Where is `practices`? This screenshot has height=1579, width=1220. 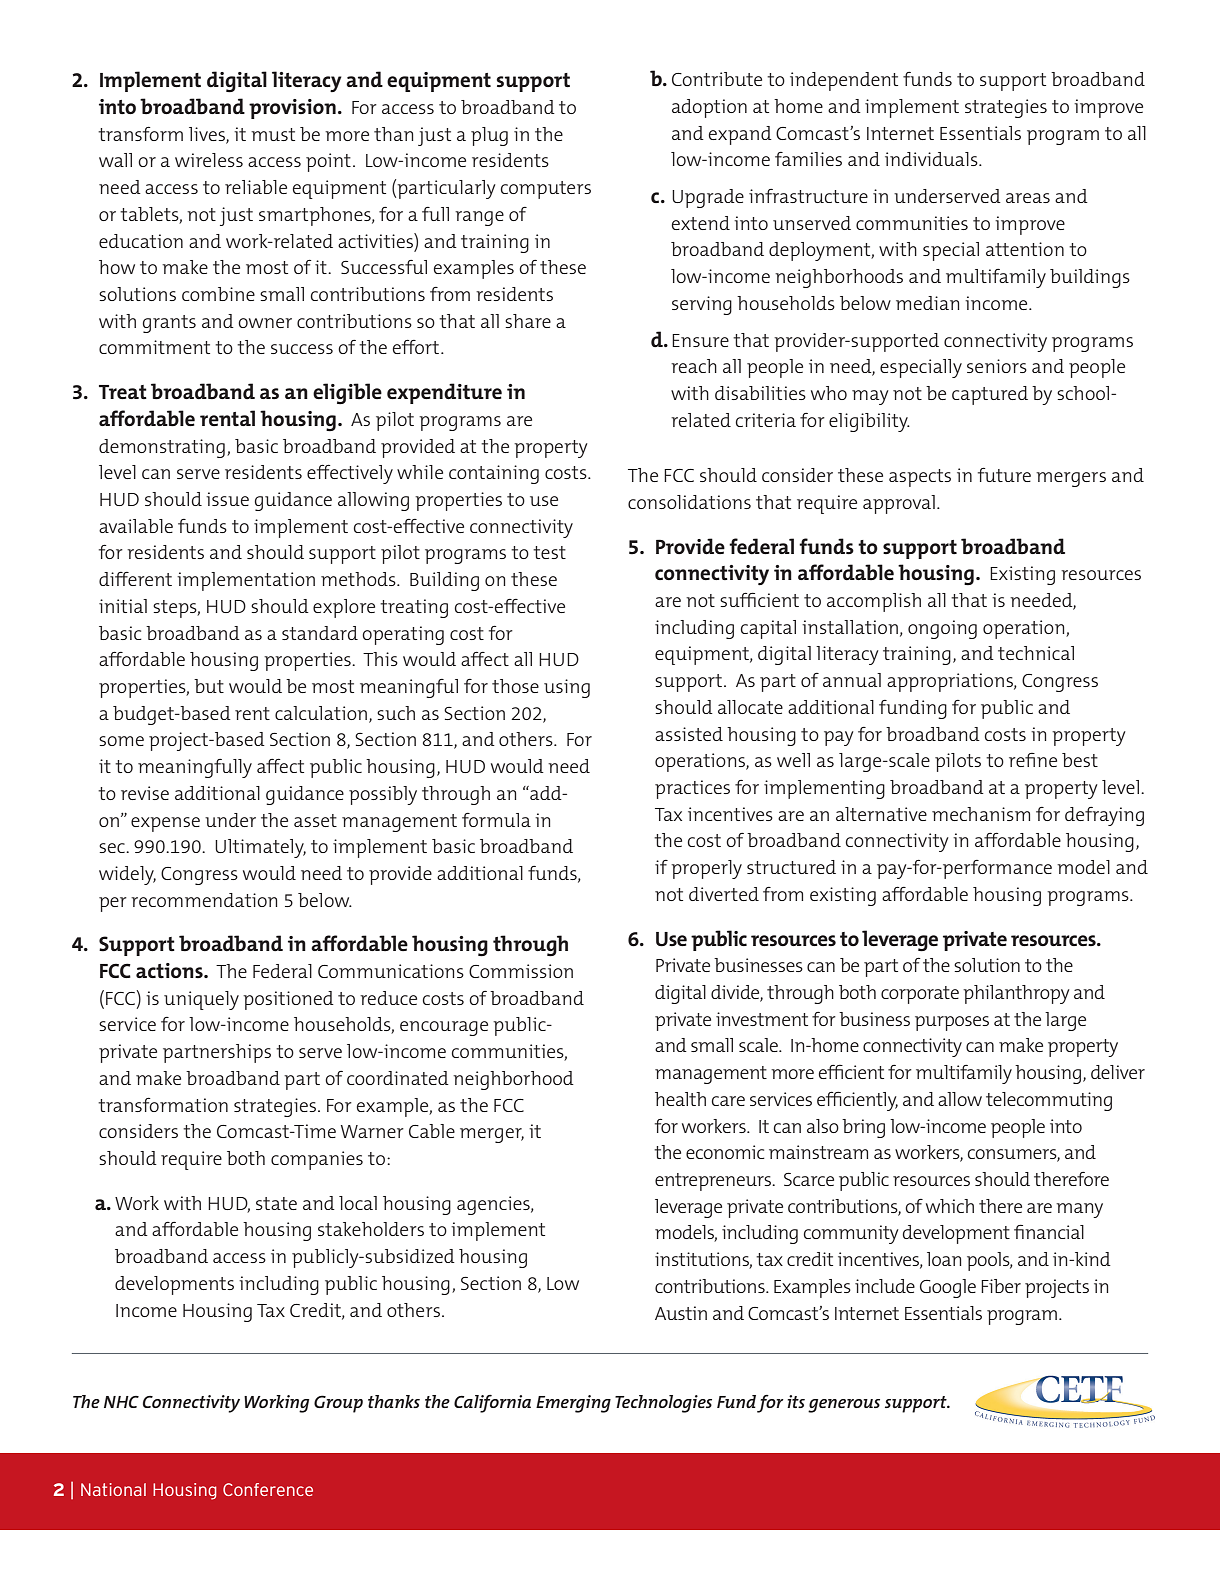
practices is located at coordinates (692, 789).
